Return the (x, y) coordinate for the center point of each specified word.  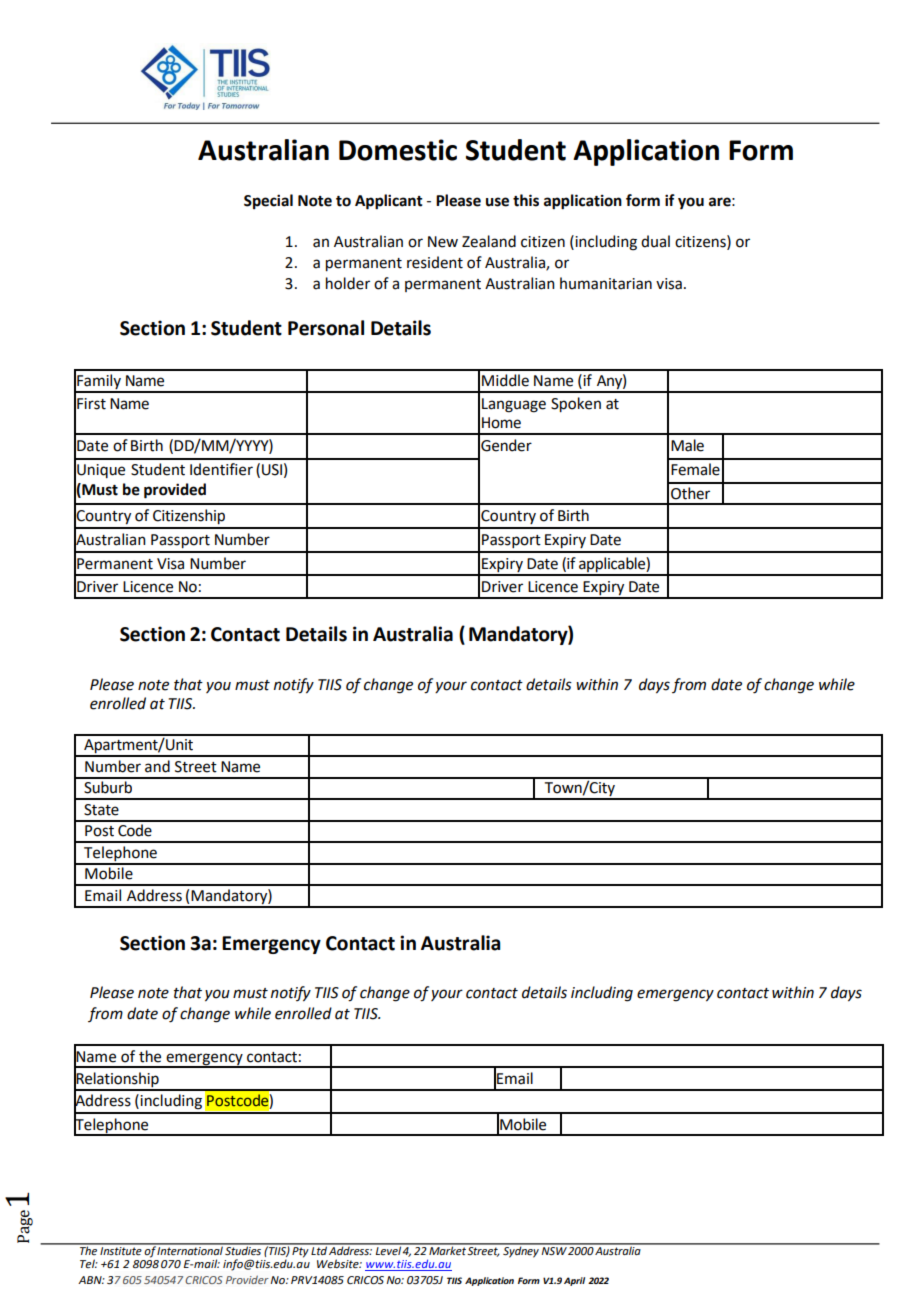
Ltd (319, 1249)
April (574, 1281)
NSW (554, 1249)
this (526, 200)
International (190, 1250)
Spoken (576, 404)
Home (501, 423)
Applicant (389, 202)
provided (175, 491)
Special (268, 201)
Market (447, 1250)
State (101, 810)
